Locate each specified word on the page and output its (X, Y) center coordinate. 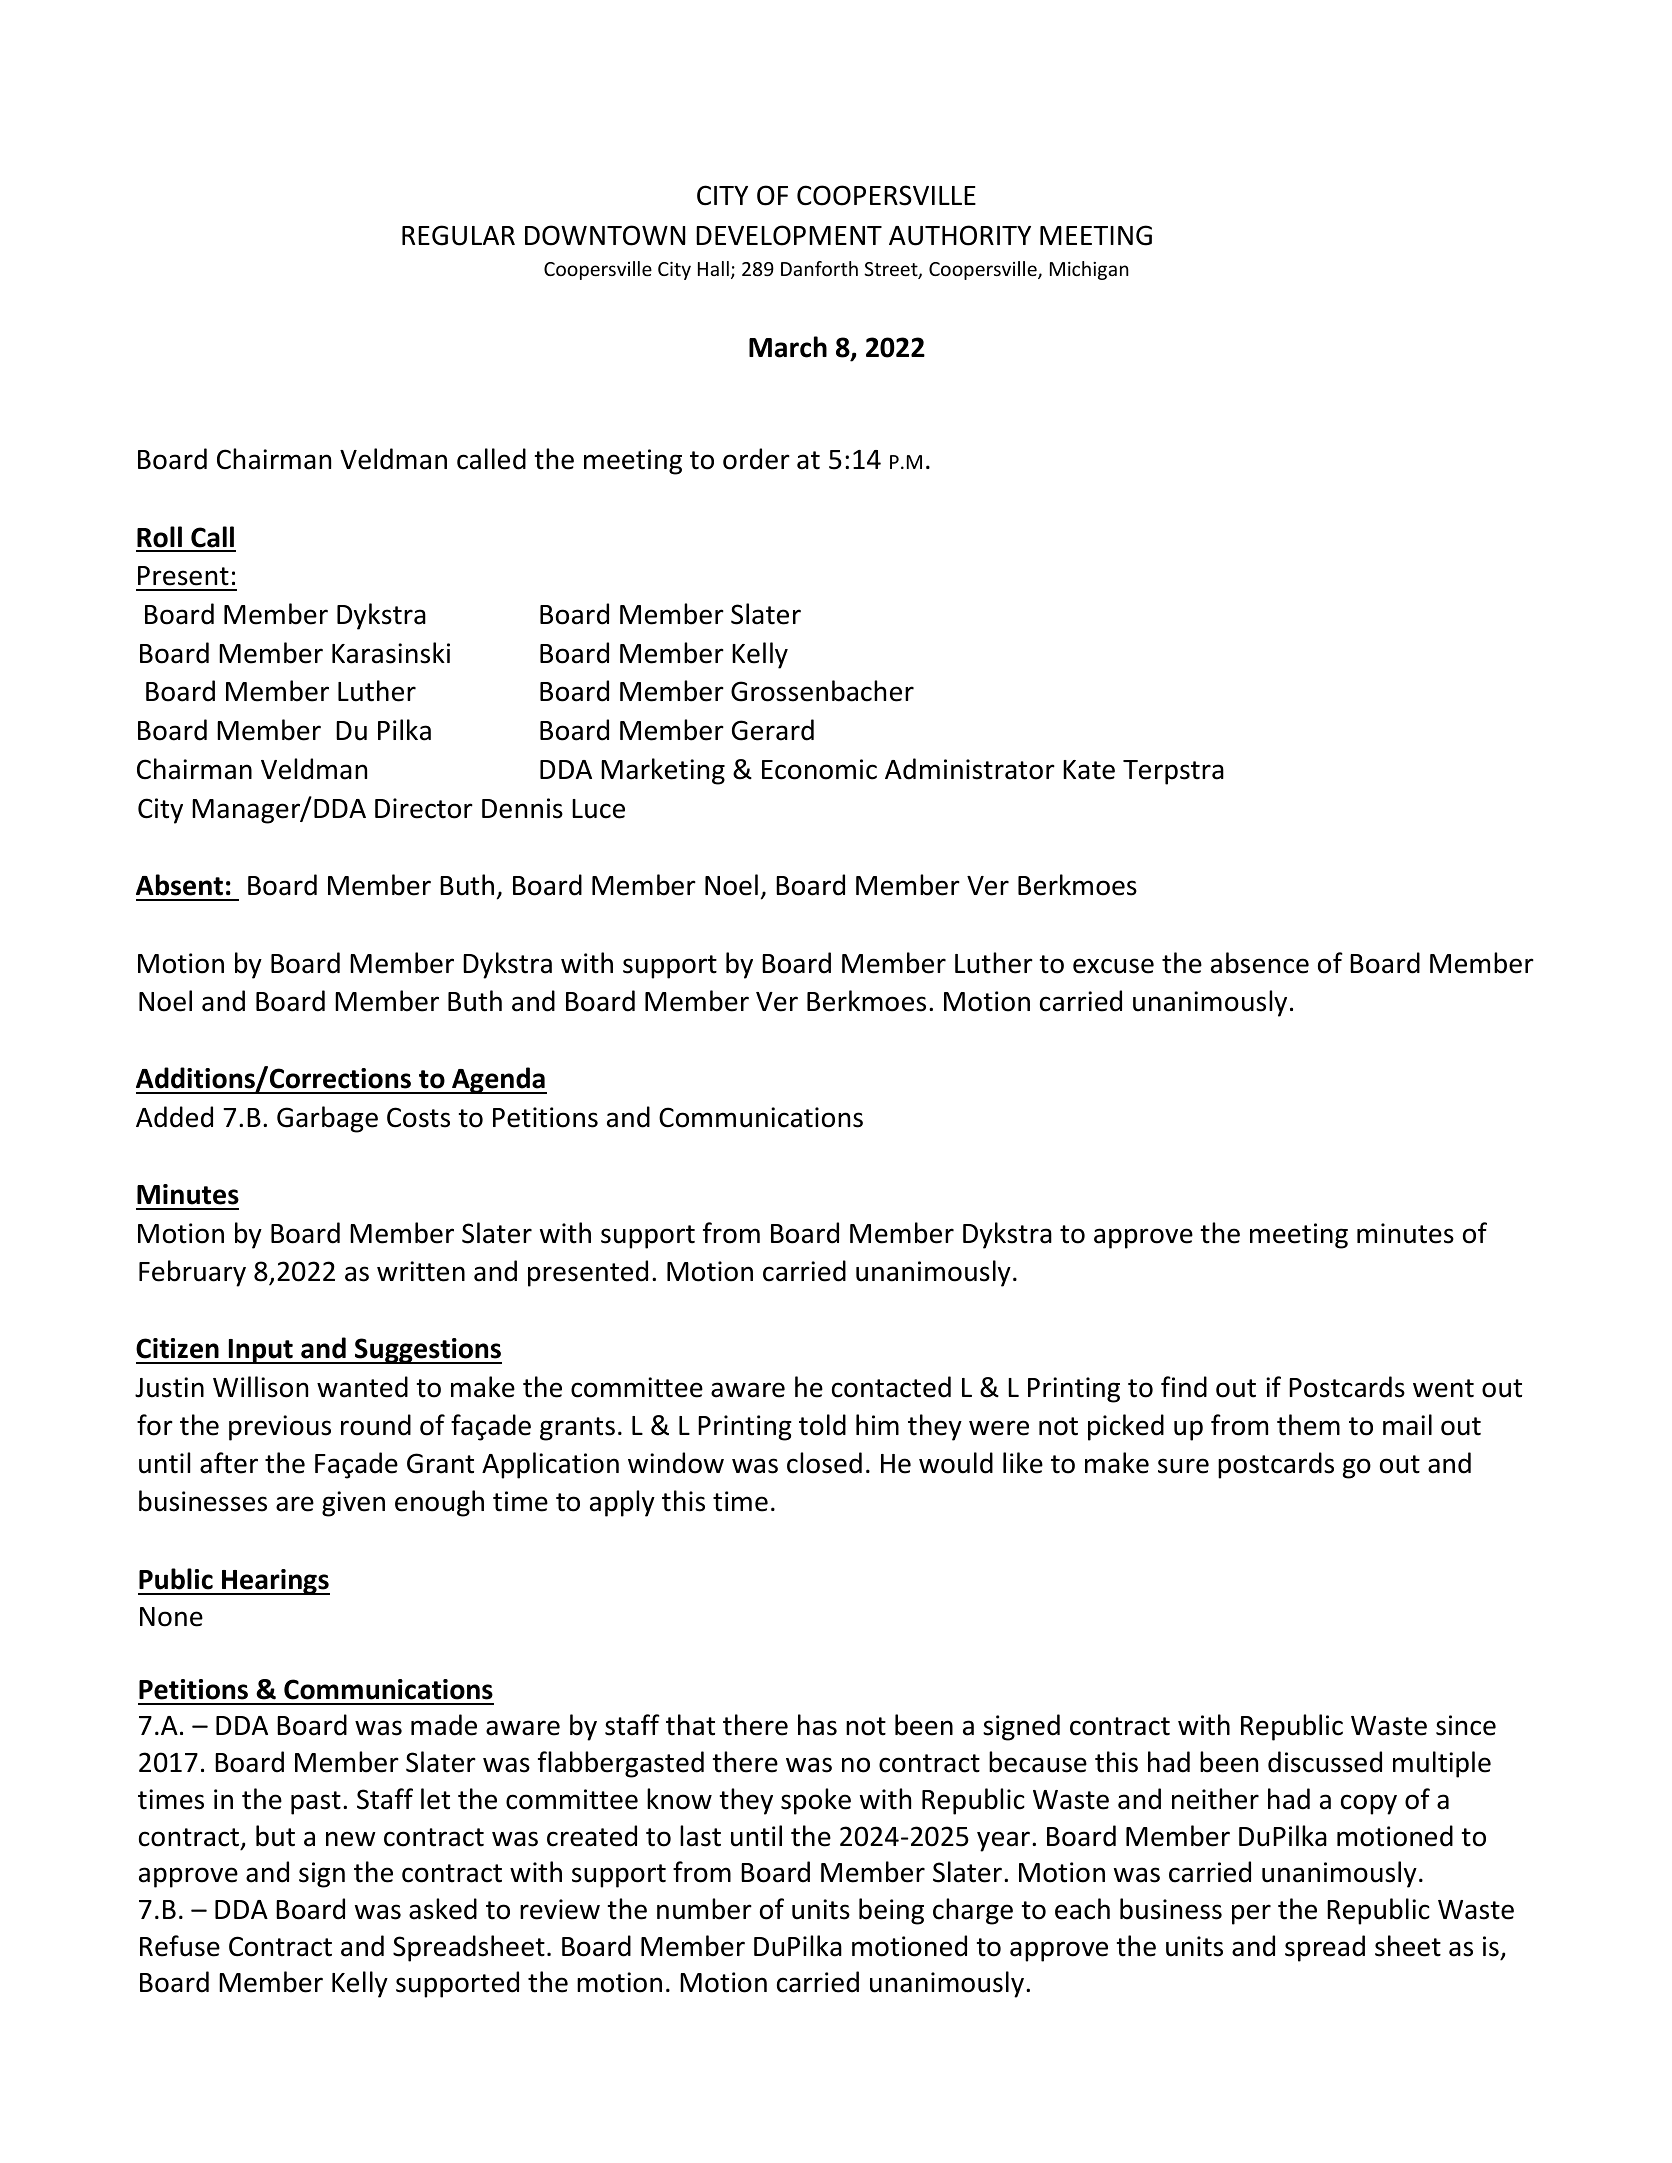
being (891, 1911)
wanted (362, 1387)
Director (424, 808)
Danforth (819, 268)
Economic (819, 769)
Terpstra (1173, 772)
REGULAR (458, 235)
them (1308, 1425)
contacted (891, 1387)
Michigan (1089, 270)
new (351, 1839)
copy (1369, 1804)
